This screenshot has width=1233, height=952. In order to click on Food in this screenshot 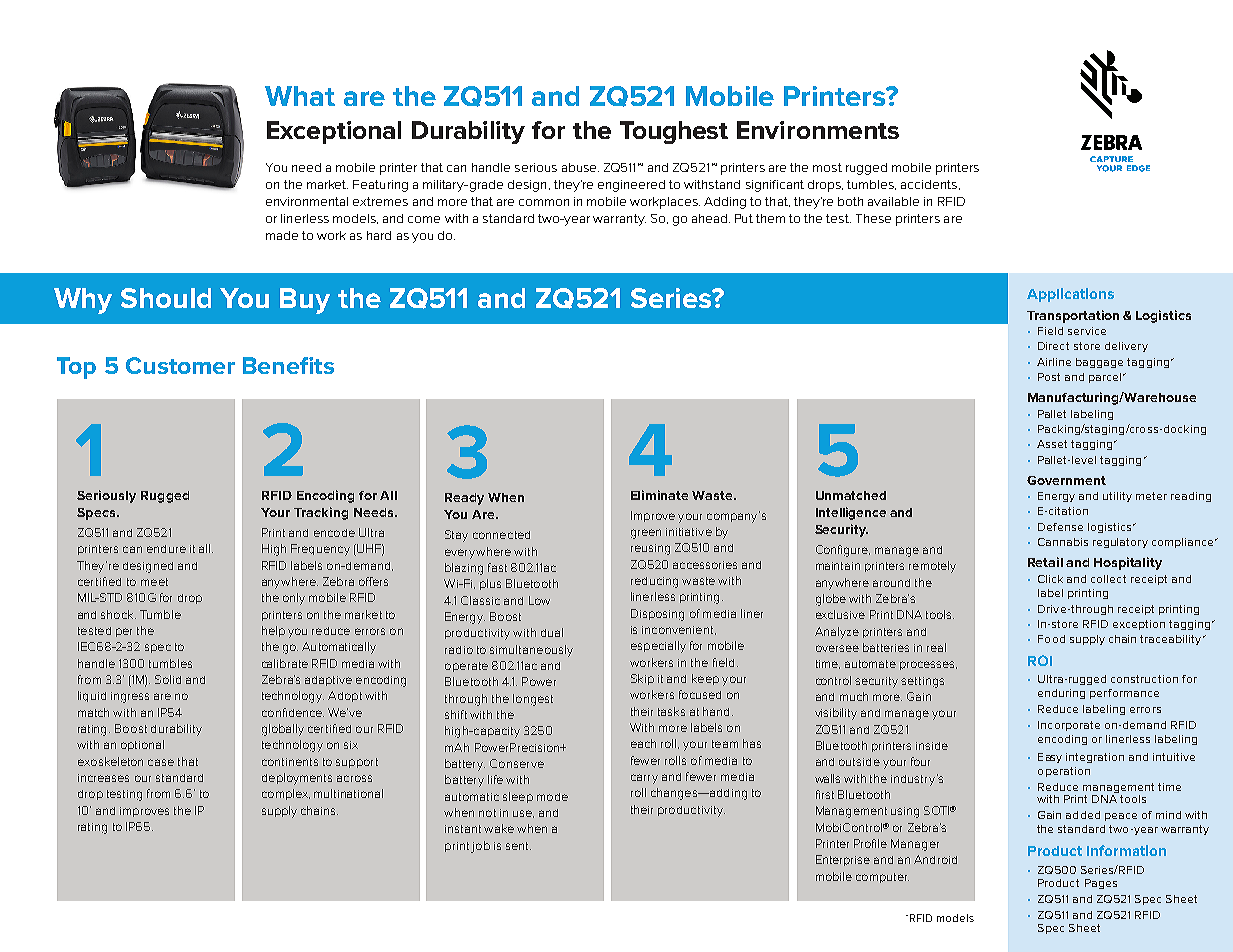, I will do `click(1051, 639)`.
